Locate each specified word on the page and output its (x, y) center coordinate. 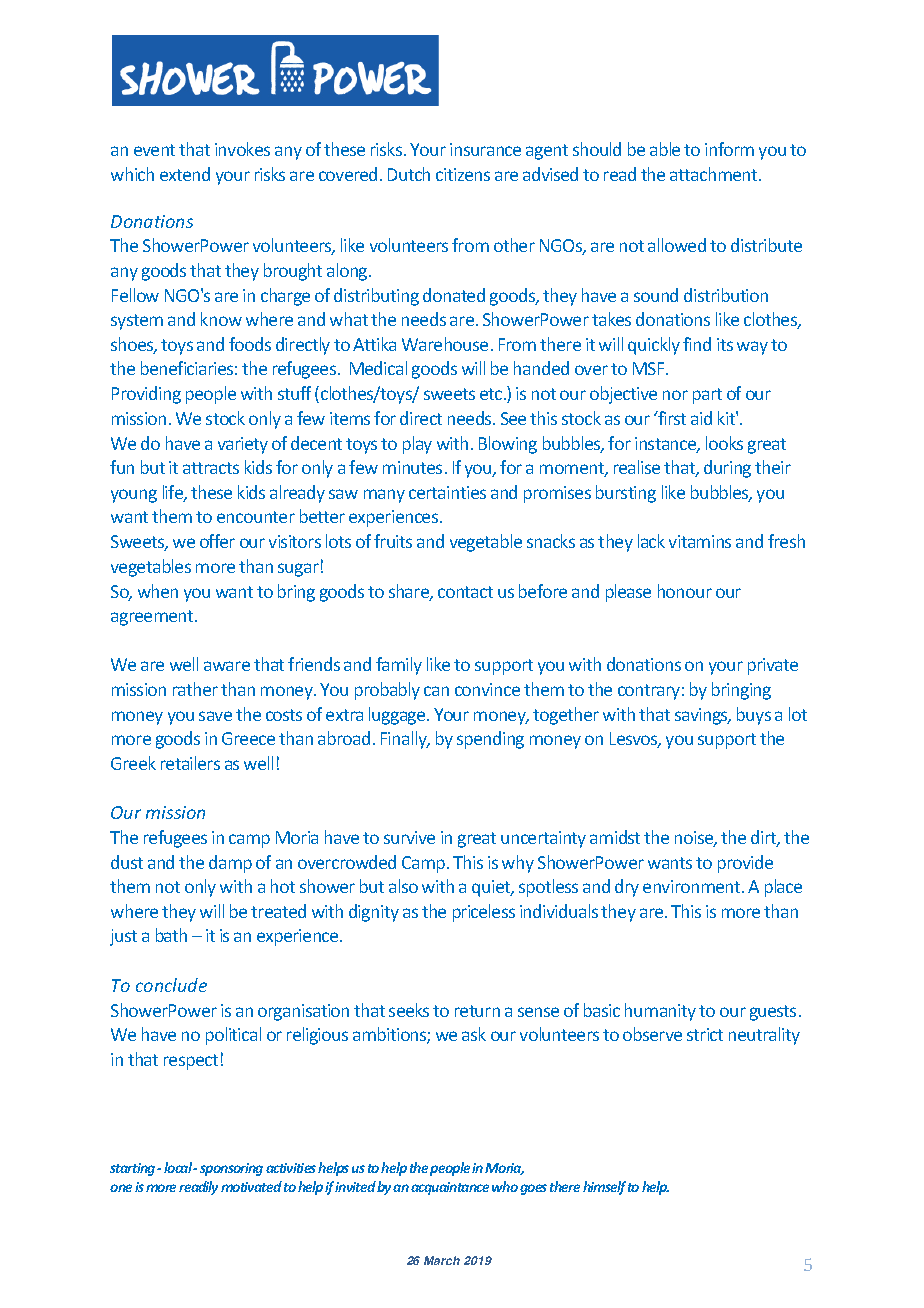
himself (604, 1188)
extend (185, 174)
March (442, 1260)
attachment (715, 174)
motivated (251, 1186)
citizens (463, 174)
